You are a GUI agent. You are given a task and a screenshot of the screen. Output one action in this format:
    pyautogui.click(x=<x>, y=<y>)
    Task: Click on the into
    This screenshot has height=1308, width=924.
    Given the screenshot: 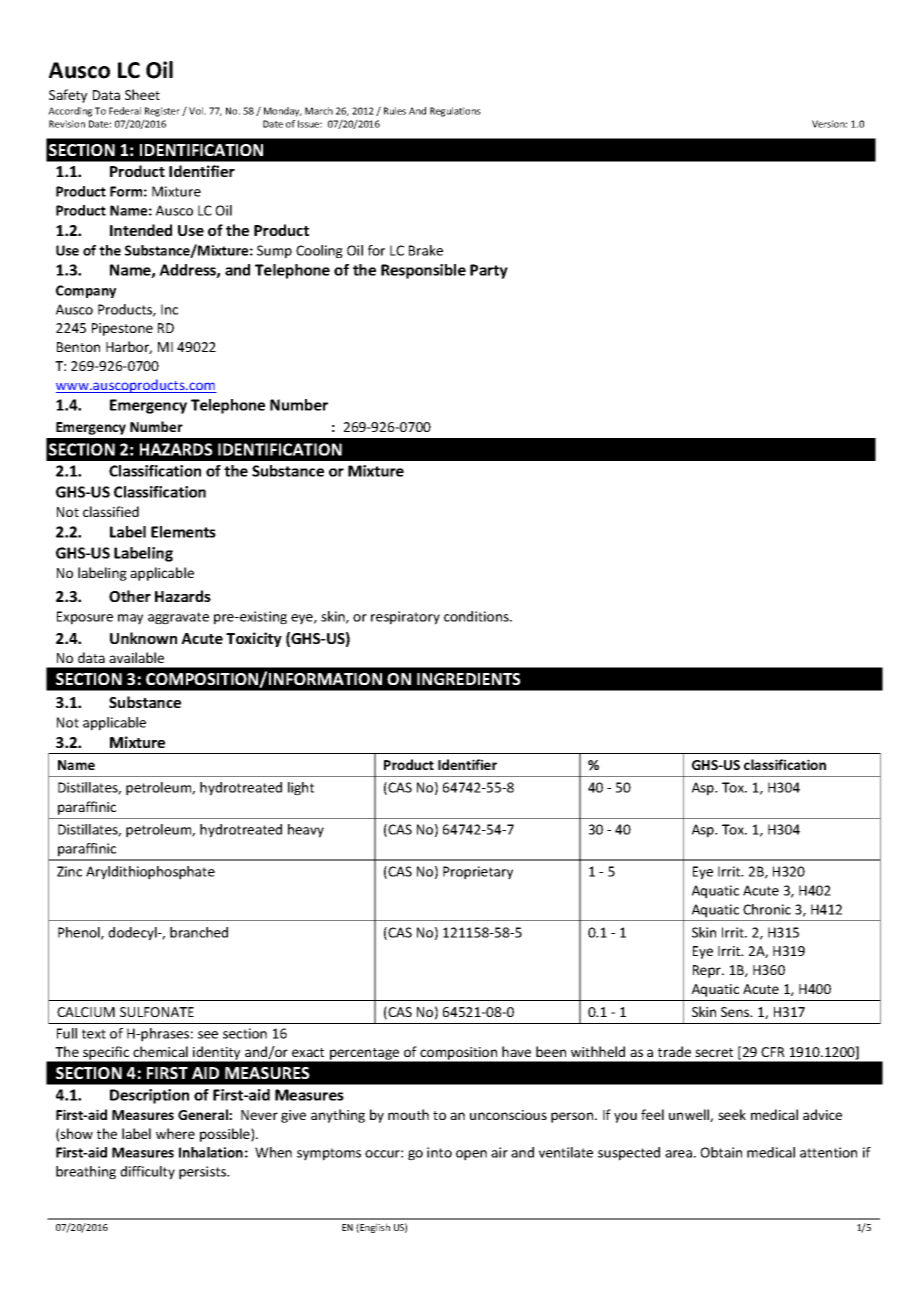 What is the action you would take?
    pyautogui.click(x=439, y=1152)
